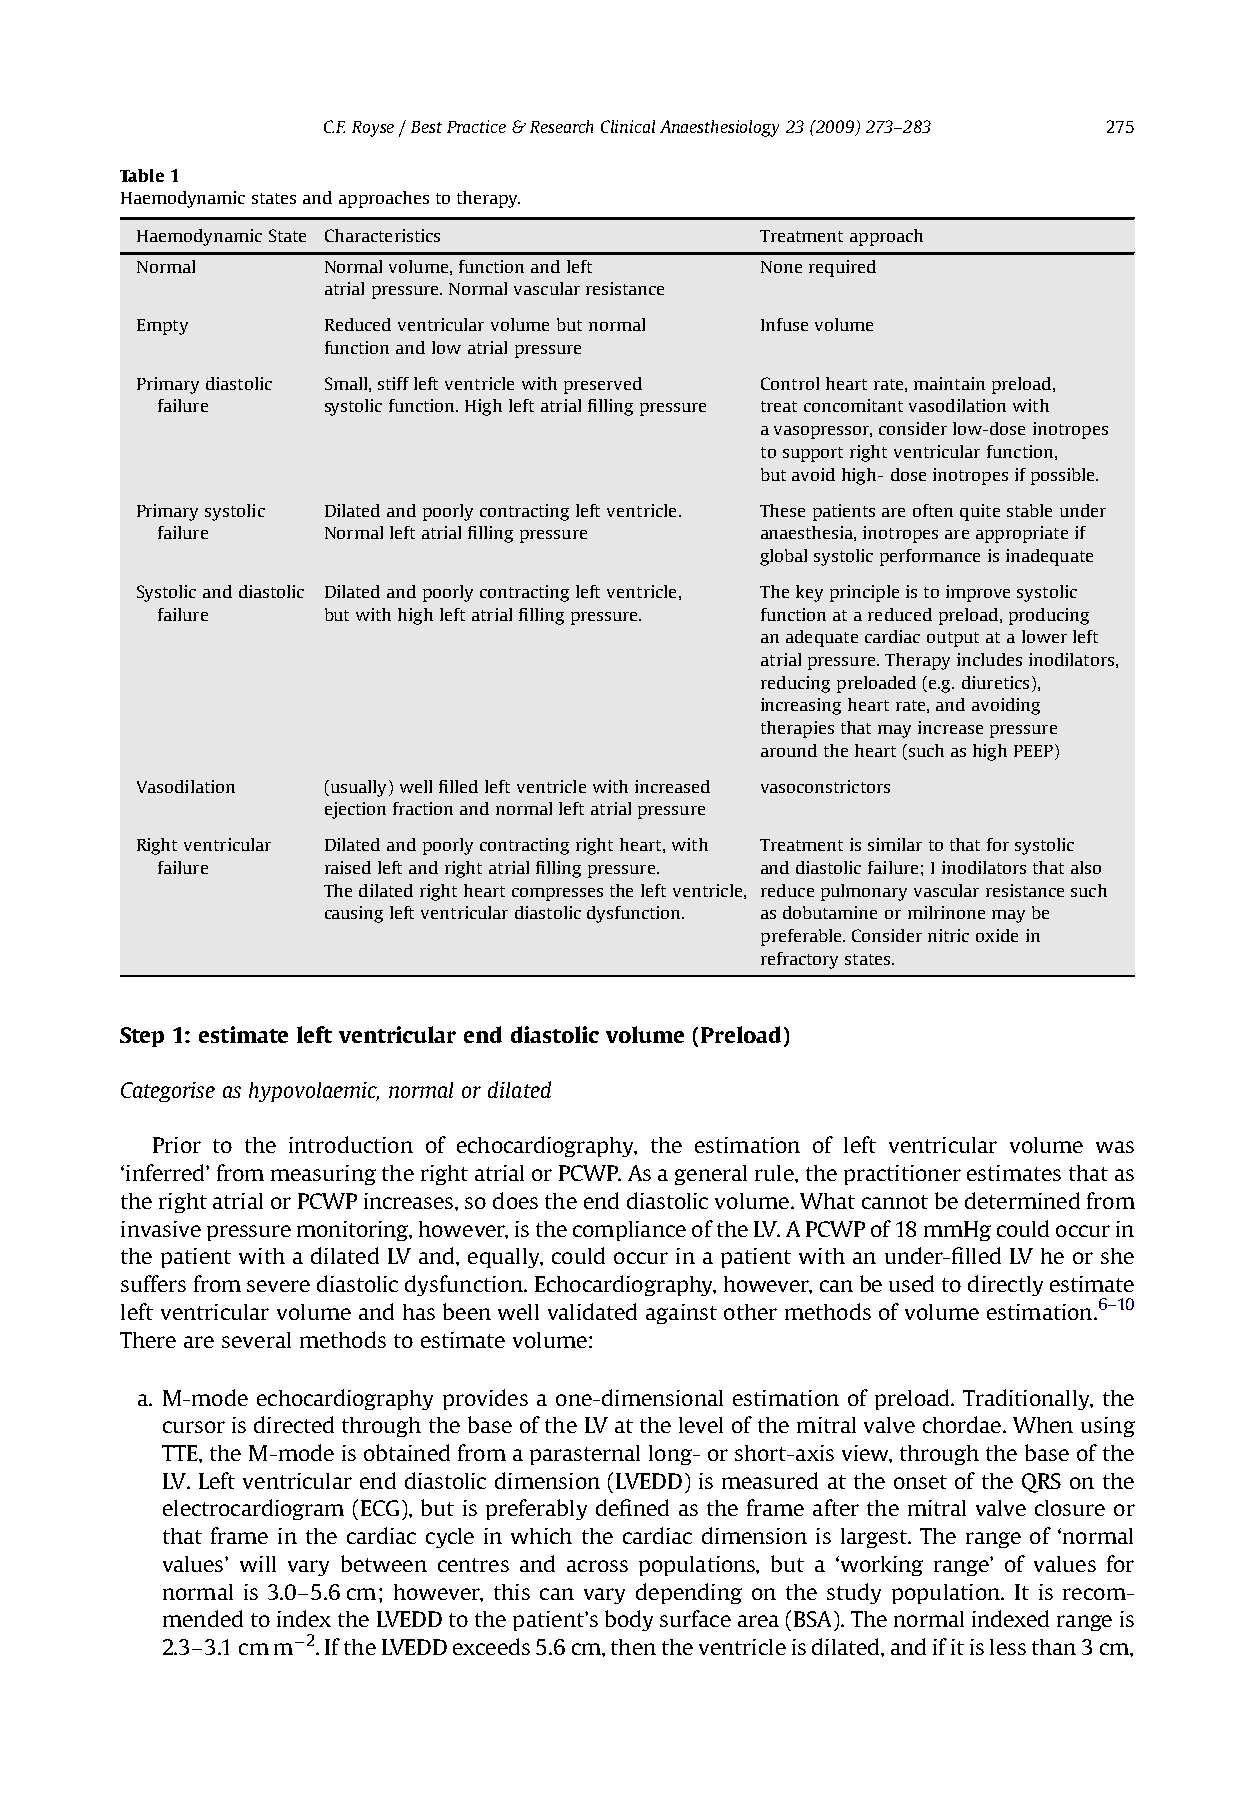 The image size is (1240, 1803). What do you see at coordinates (382, 235) in the screenshot?
I see `Characteristics` at bounding box center [382, 235].
